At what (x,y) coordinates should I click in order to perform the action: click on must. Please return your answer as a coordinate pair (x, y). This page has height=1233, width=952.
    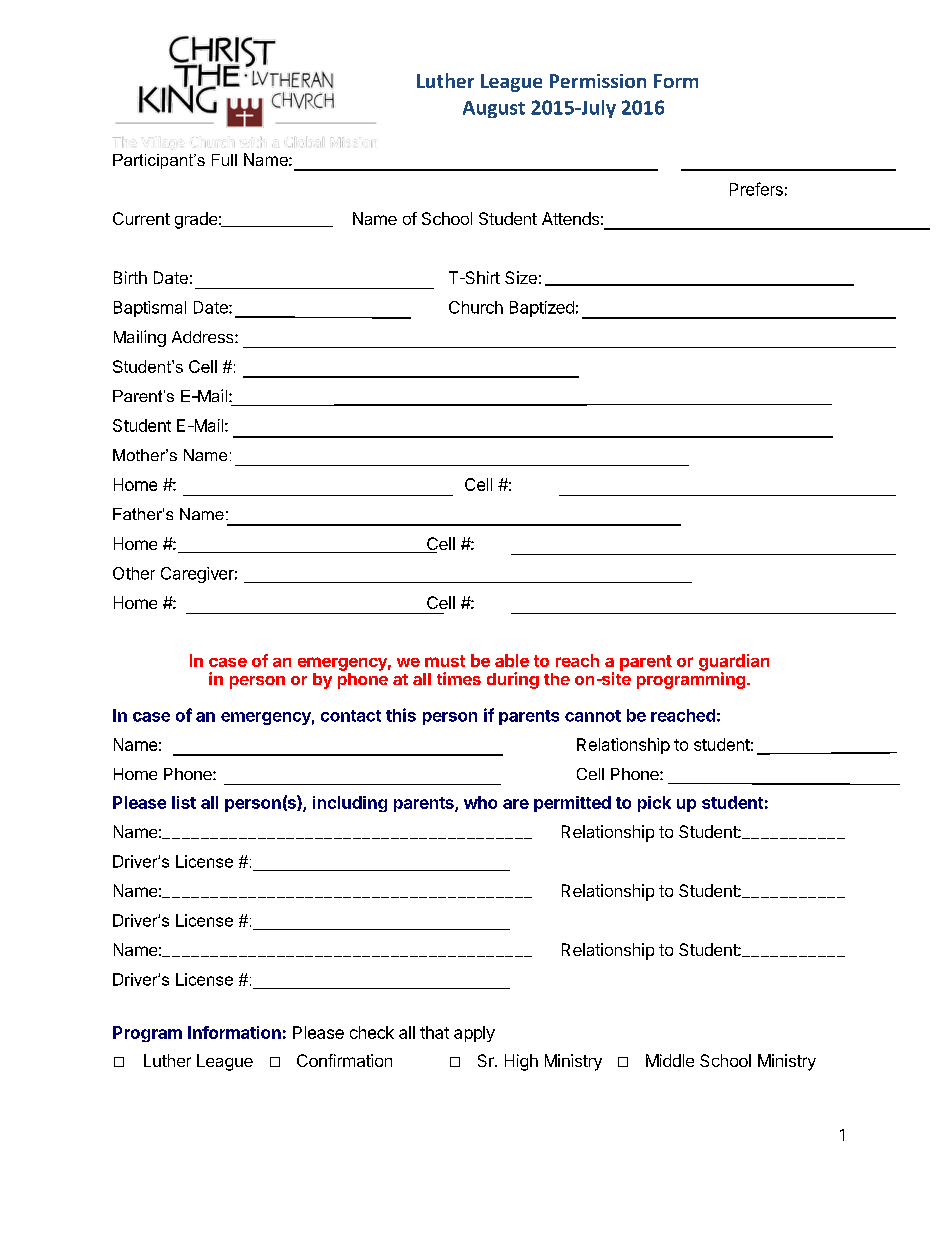
    Looking at the image, I should click on (445, 661).
